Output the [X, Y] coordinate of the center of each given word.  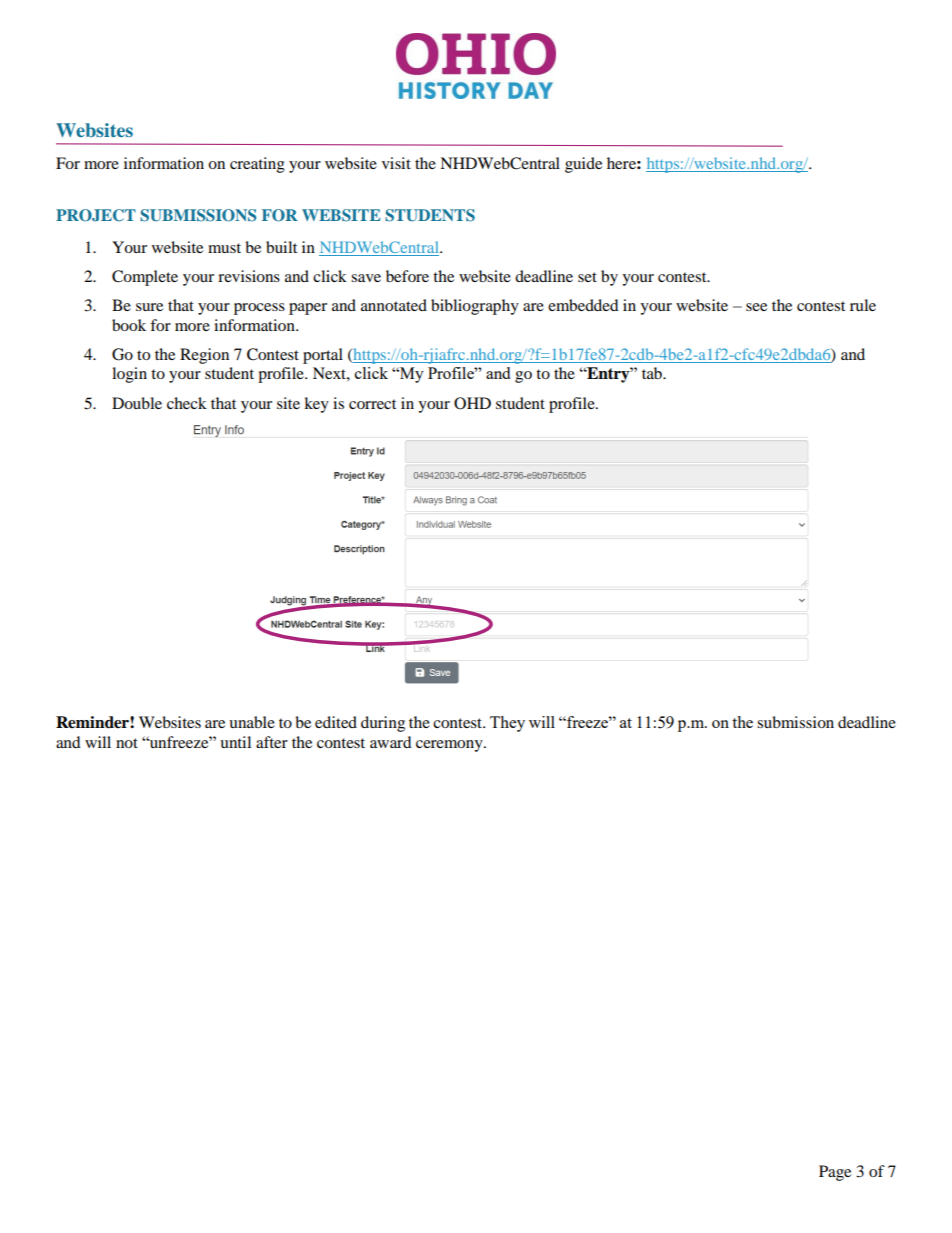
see [756, 307]
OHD [472, 403]
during [383, 724]
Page [835, 1173]
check [187, 403]
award [391, 742]
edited [336, 722]
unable [252, 722]
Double [137, 403]
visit [396, 163]
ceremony [450, 746]
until [235, 742]
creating [257, 165]
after [272, 742]
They [507, 724]
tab [653, 373]
